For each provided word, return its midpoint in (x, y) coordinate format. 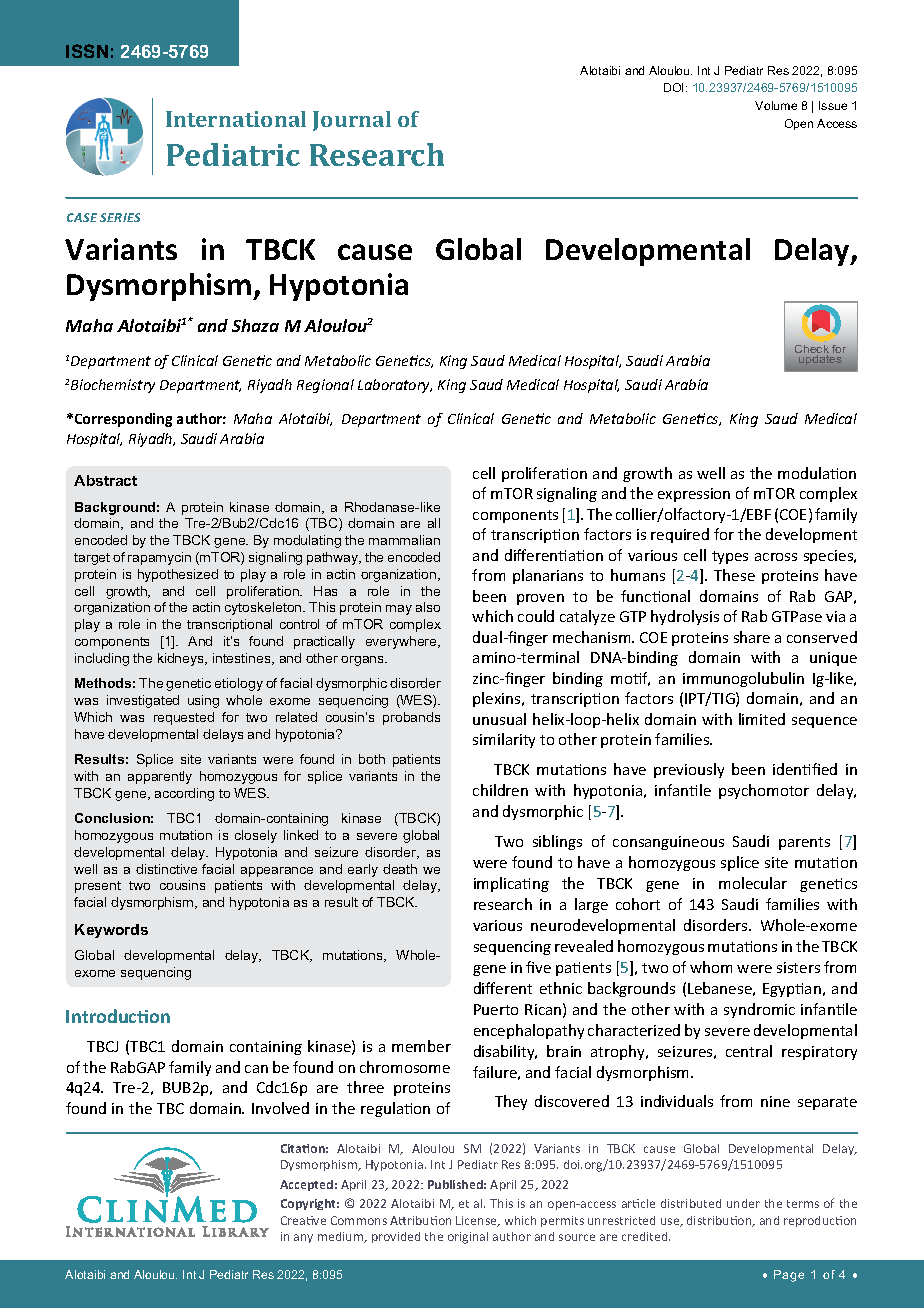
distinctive (166, 869)
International (236, 119)
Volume (776, 105)
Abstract (105, 480)
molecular (753, 883)
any (303, 1238)
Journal (352, 121)
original (468, 1238)
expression (694, 495)
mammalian (404, 540)
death (400, 869)
